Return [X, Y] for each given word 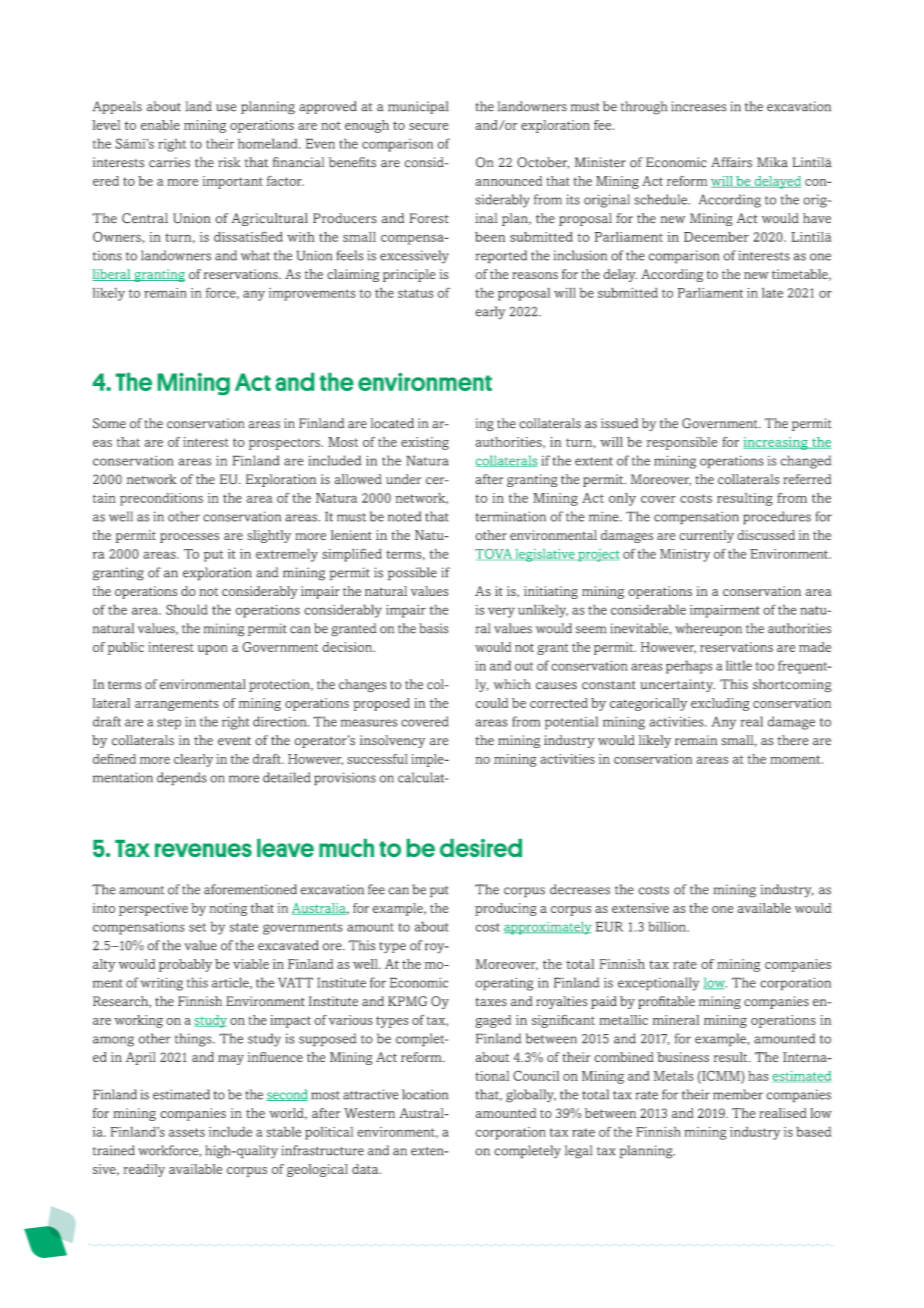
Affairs [731, 162]
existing [425, 443]
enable [160, 125]
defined [114, 759]
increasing [776, 443]
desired [481, 848]
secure [429, 126]
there [793, 740]
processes [189, 538]
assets [187, 1132]
